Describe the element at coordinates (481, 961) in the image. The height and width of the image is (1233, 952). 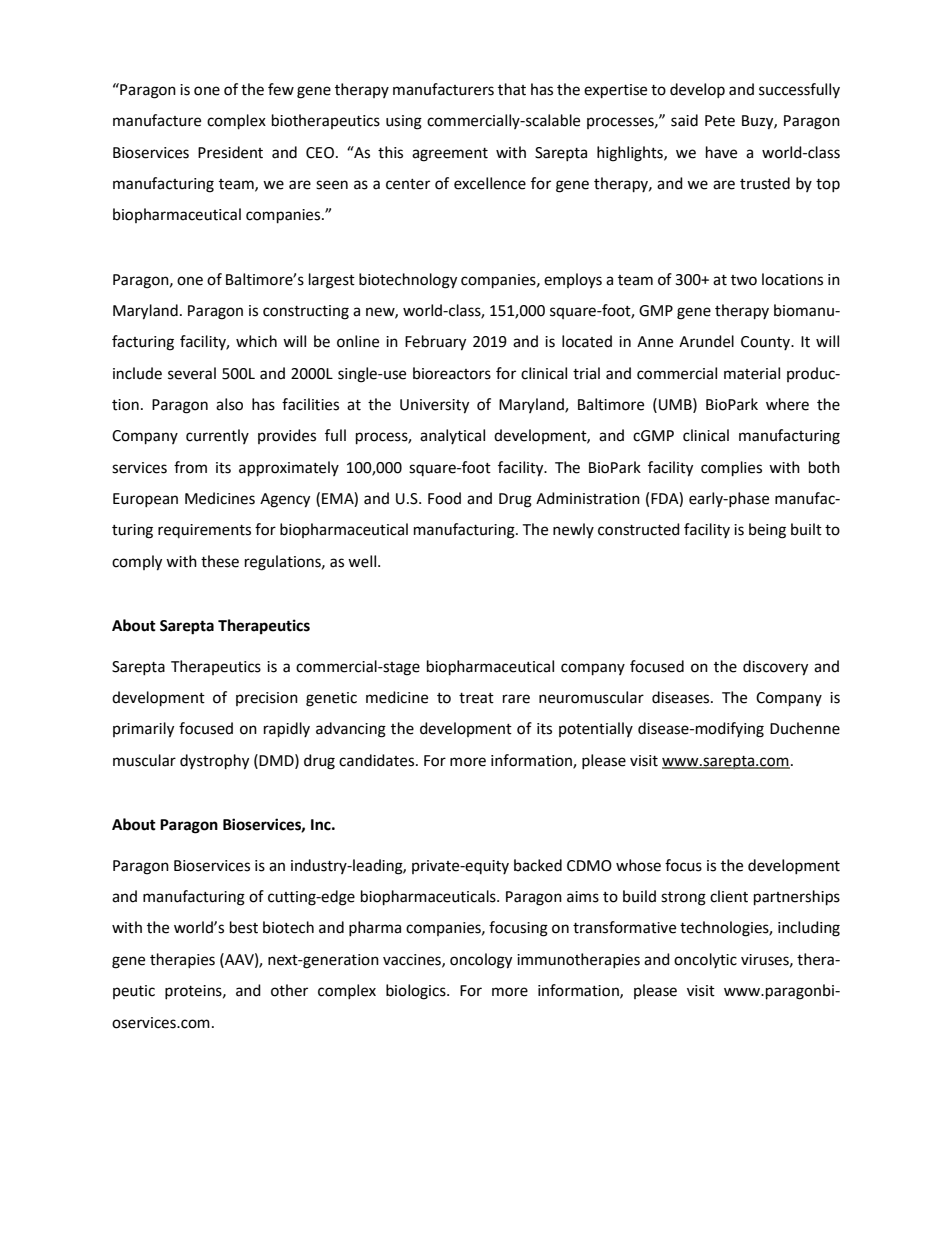
I see `oncology` at that location.
